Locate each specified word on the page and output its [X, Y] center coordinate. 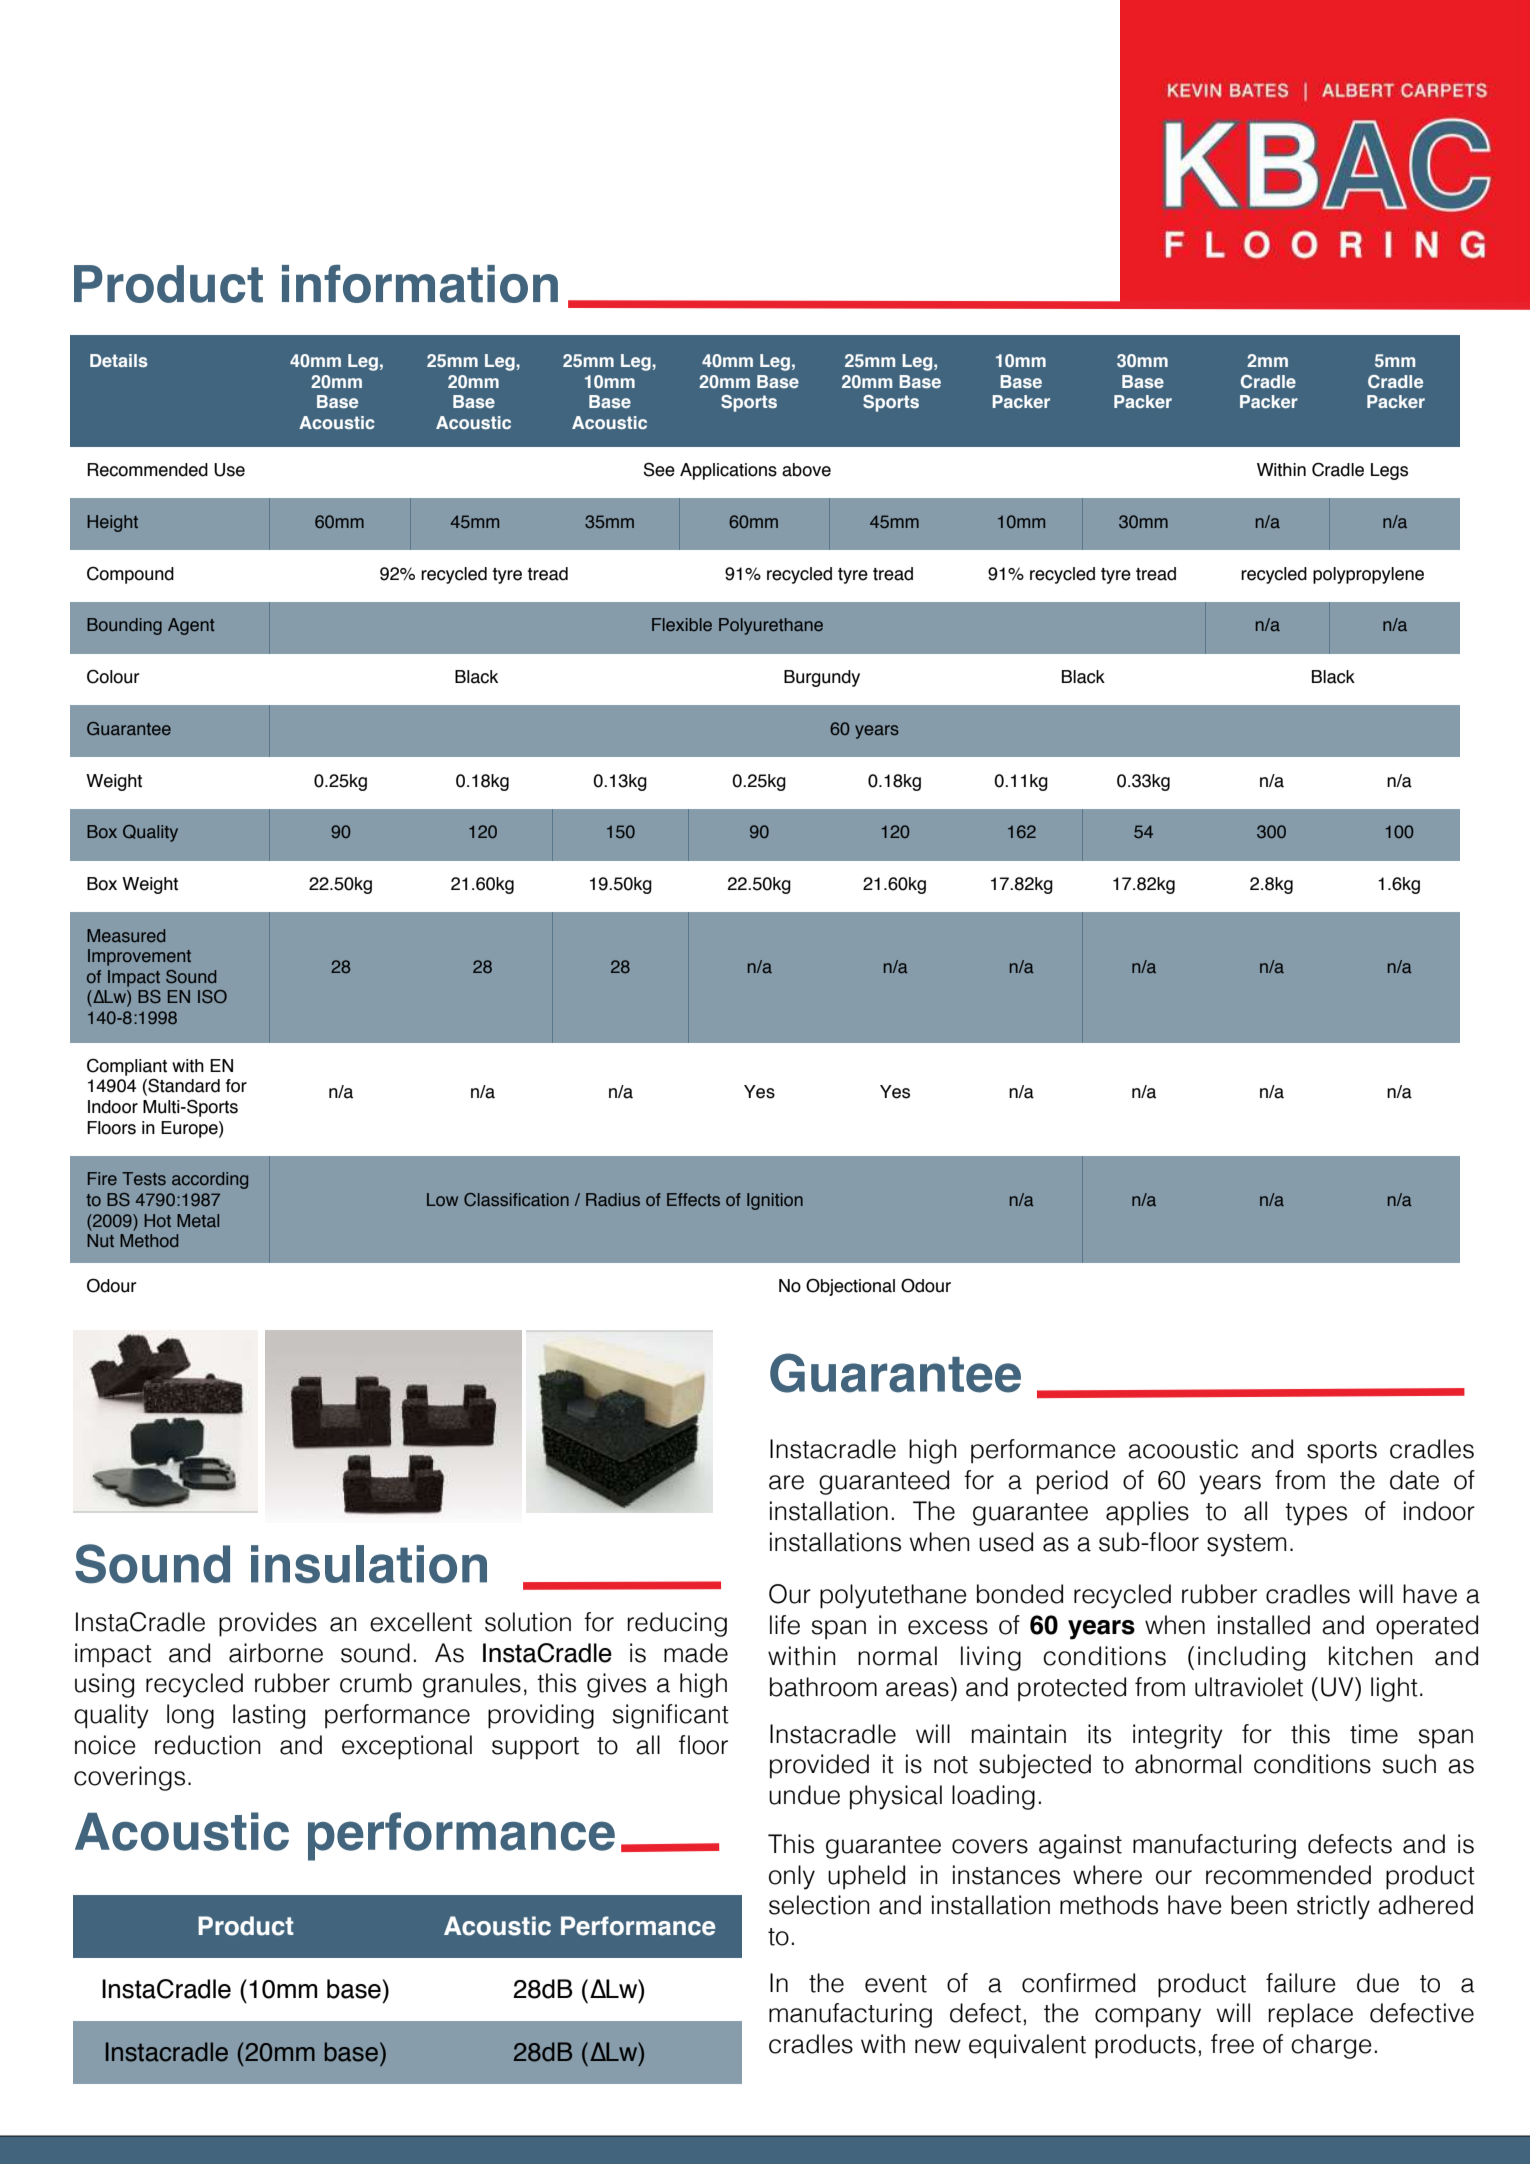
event [896, 1984]
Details [119, 360]
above [806, 470]
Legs [1389, 471]
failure [1301, 1983]
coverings [129, 1778]
